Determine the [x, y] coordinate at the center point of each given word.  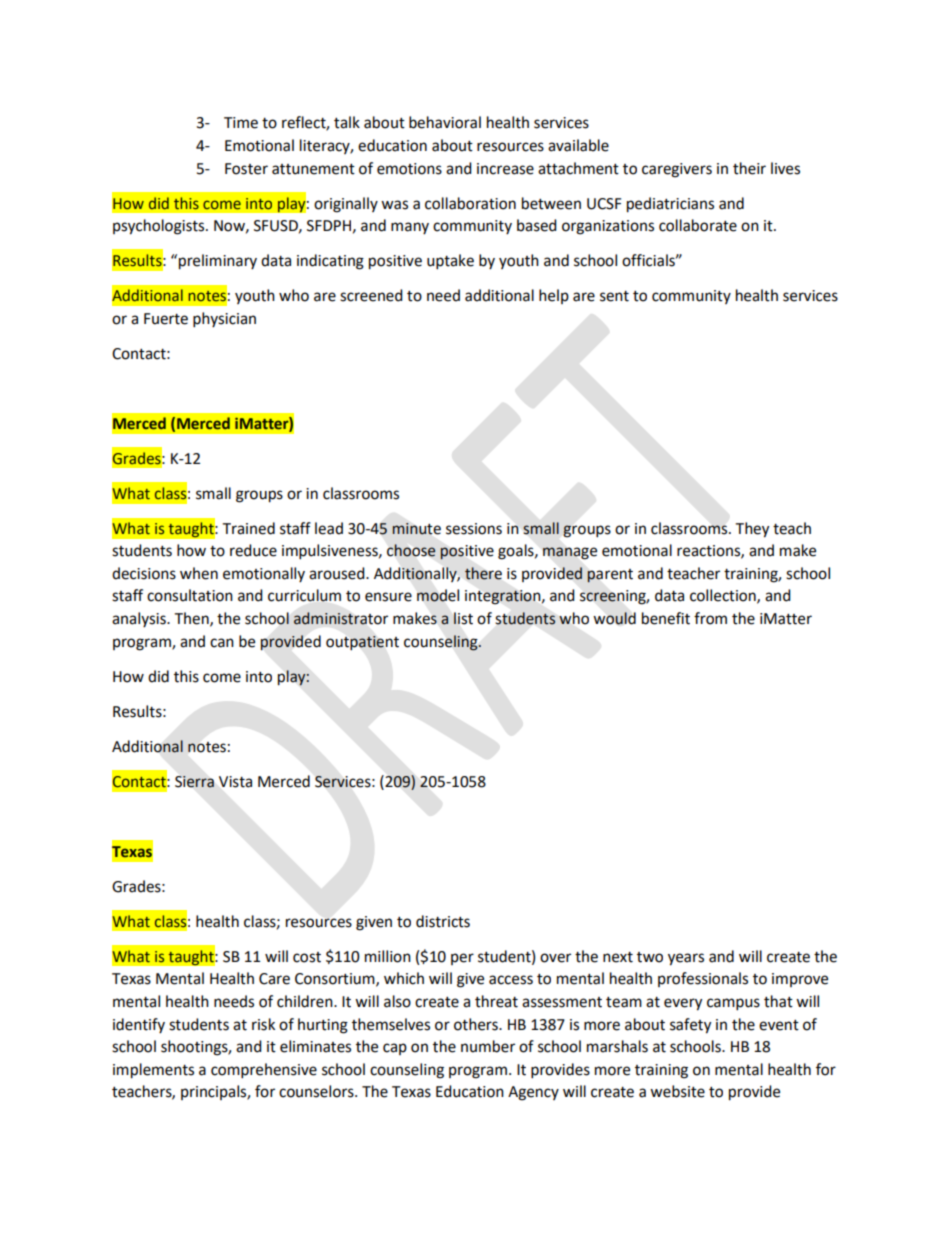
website [677, 1091]
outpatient [362, 643]
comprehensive [264, 1071]
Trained [248, 528]
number [488, 1046]
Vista [235, 782]
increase [505, 169]
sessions [474, 529]
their [749, 168]
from [710, 618]
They [752, 530]
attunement [313, 169]
